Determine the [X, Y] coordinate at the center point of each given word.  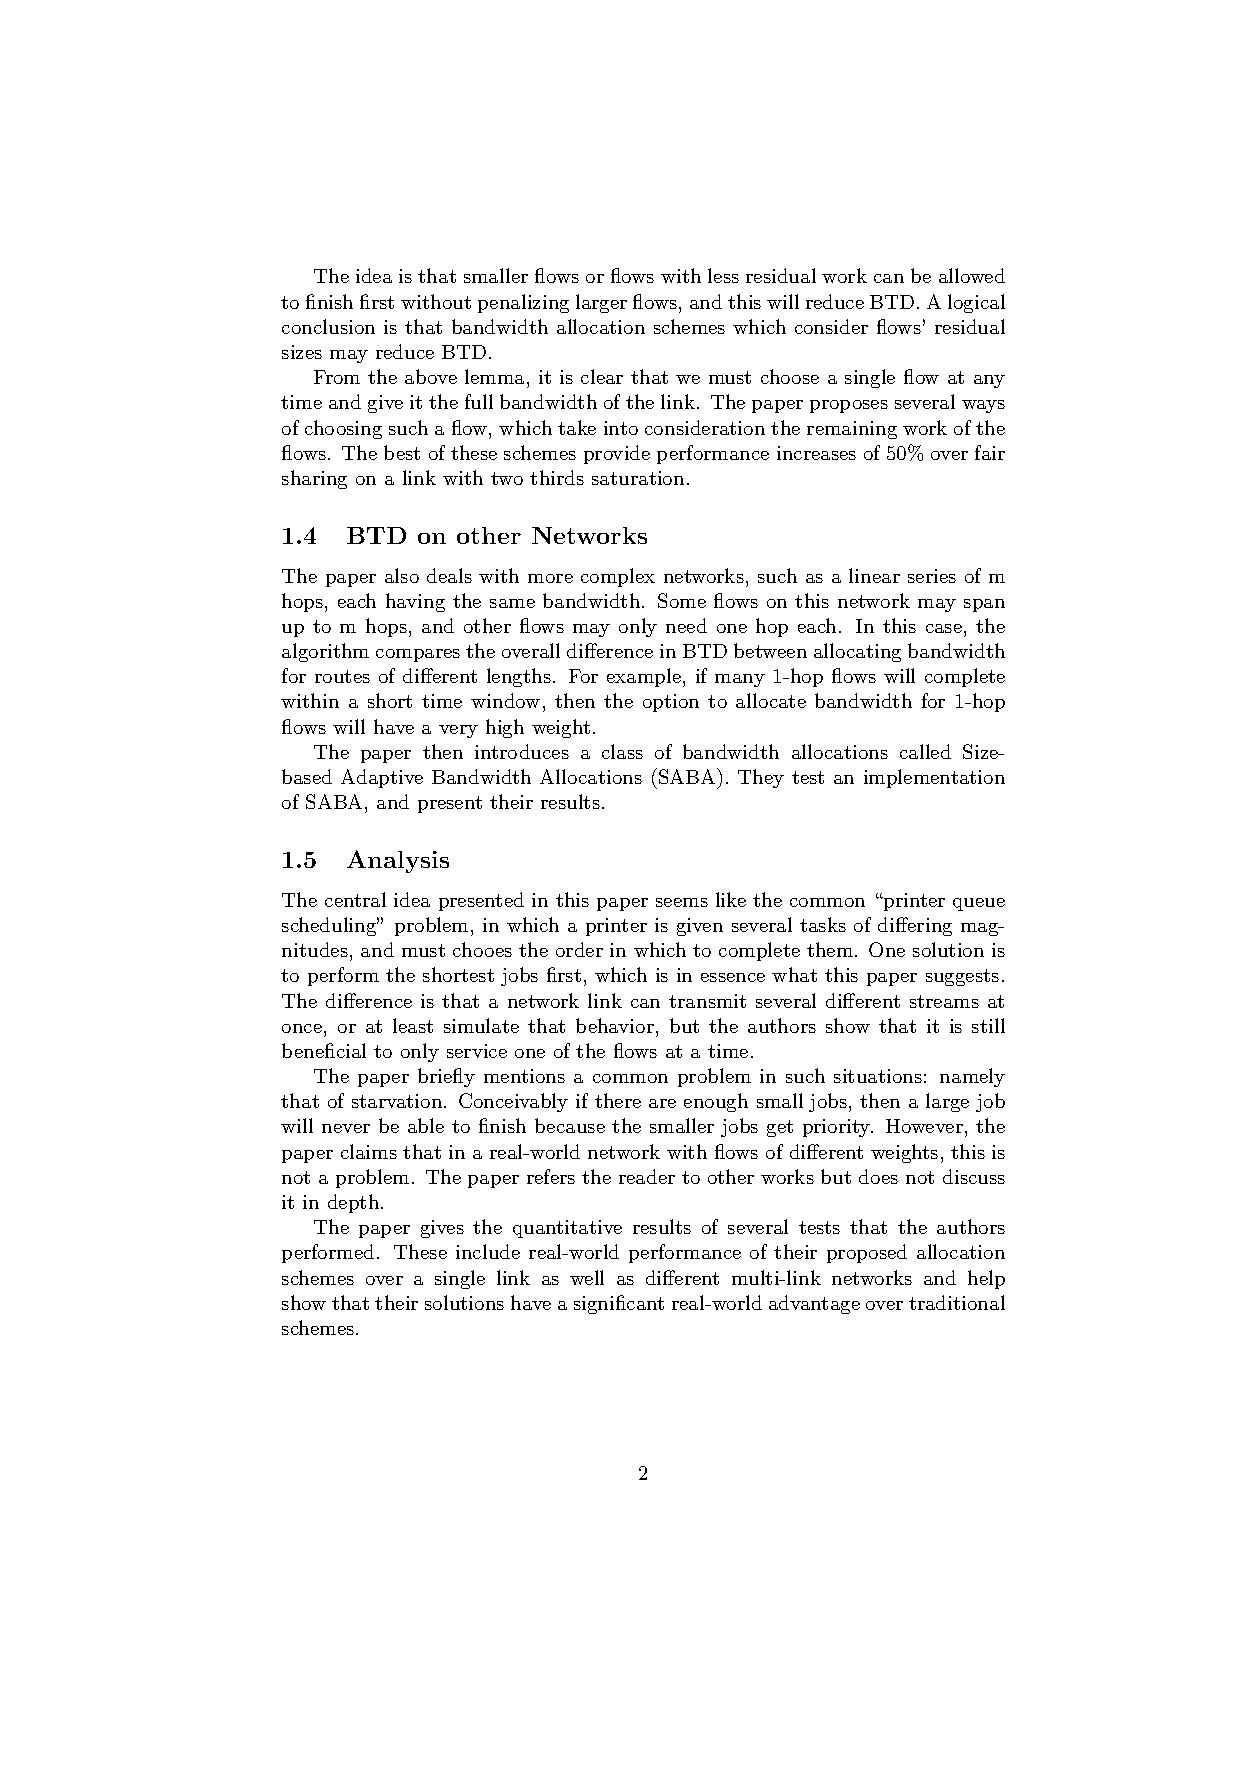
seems [682, 902]
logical [976, 303]
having [415, 602]
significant [619, 1304]
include [488, 1251]
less [723, 275]
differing [915, 926]
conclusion [328, 326]
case [944, 628]
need [686, 625]
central [355, 899]
